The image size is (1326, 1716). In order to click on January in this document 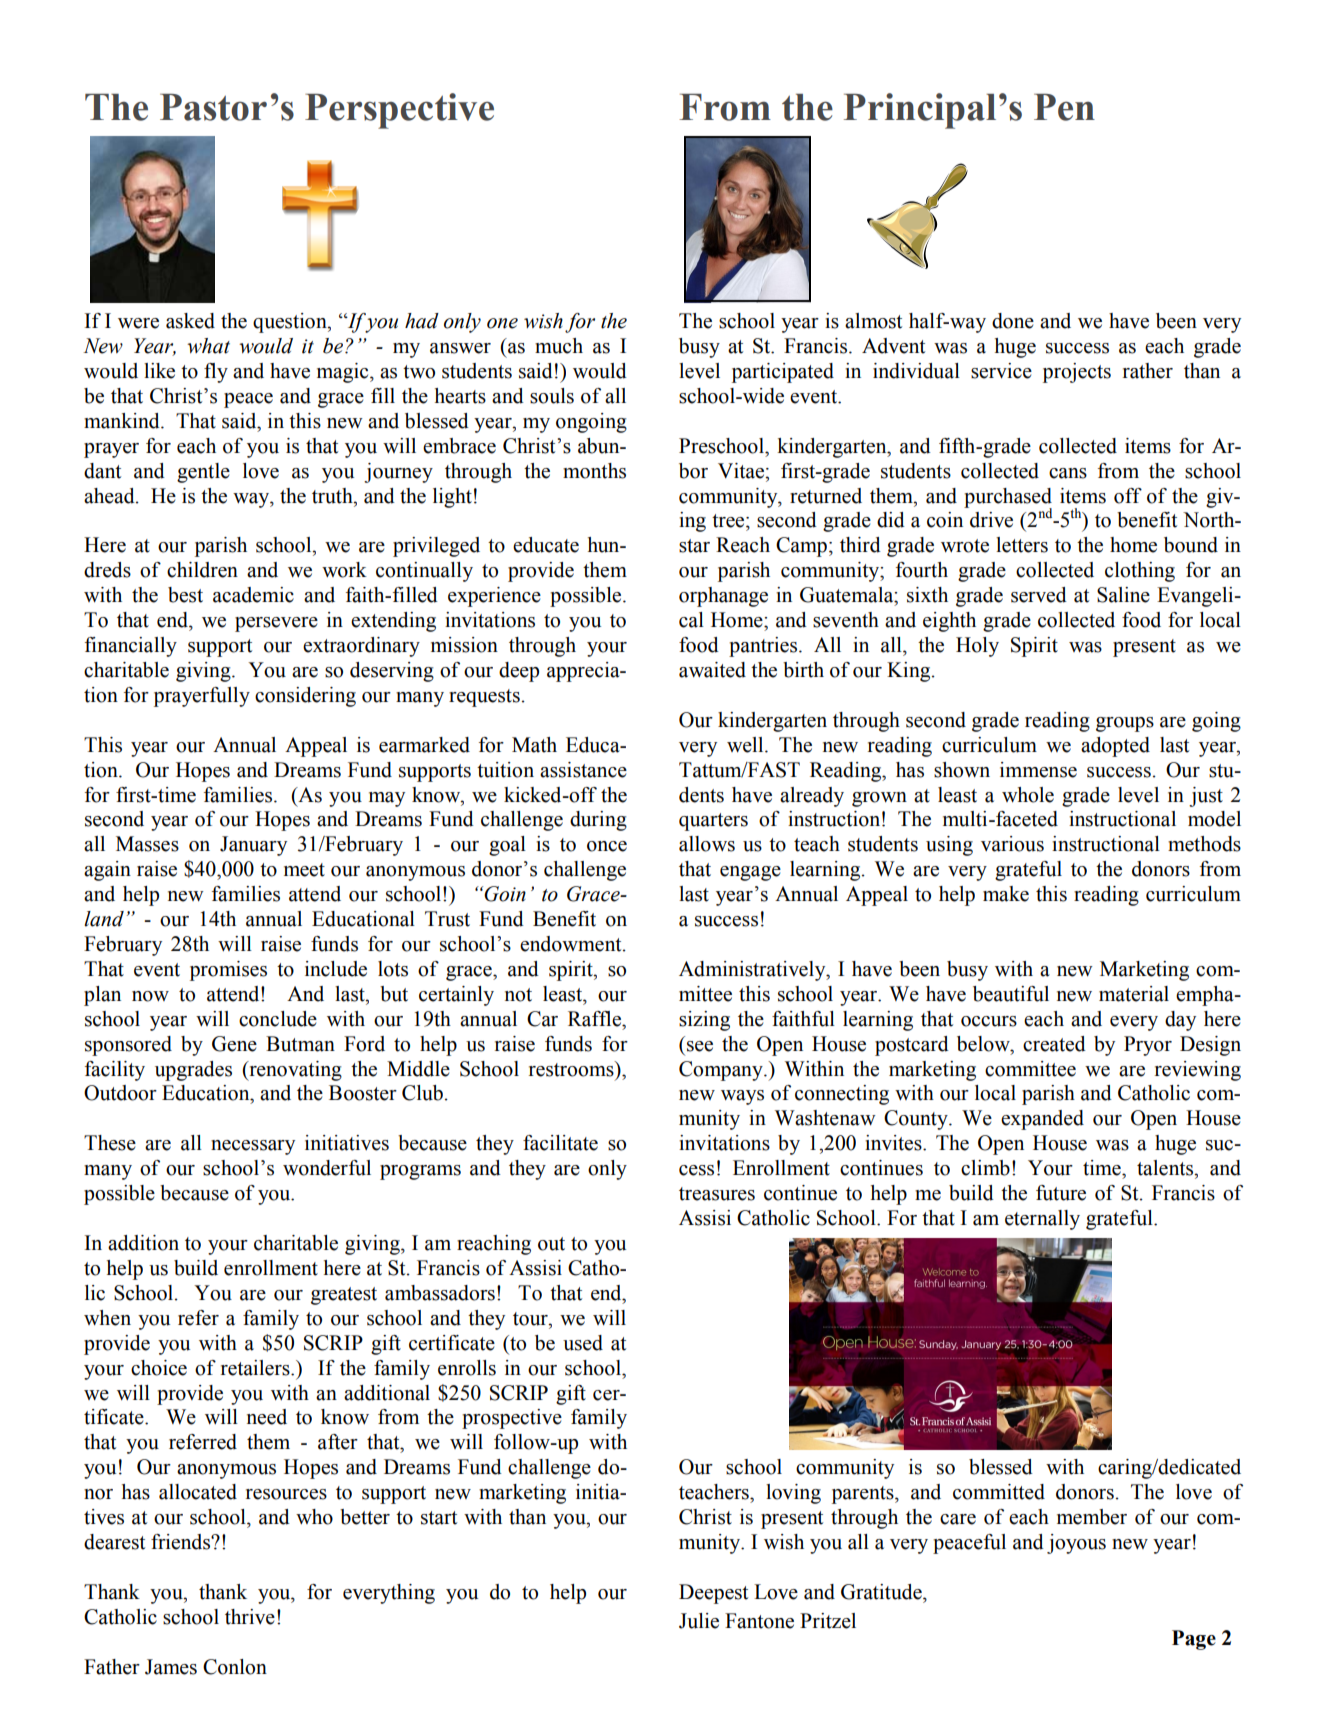, I will do `click(253, 846)`.
